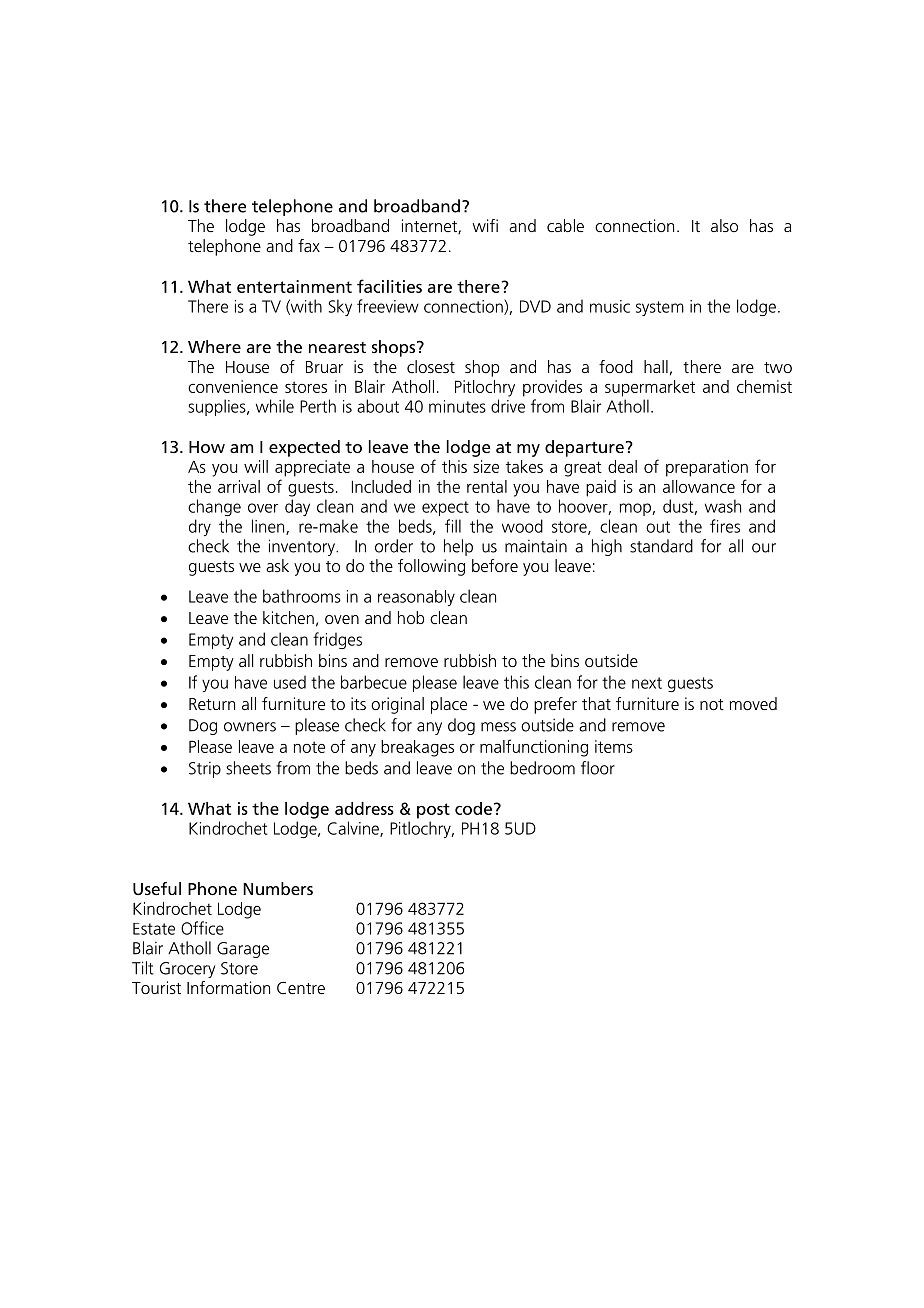  What do you see at coordinates (187, 970) in the image?
I see `Grocery` at bounding box center [187, 970].
